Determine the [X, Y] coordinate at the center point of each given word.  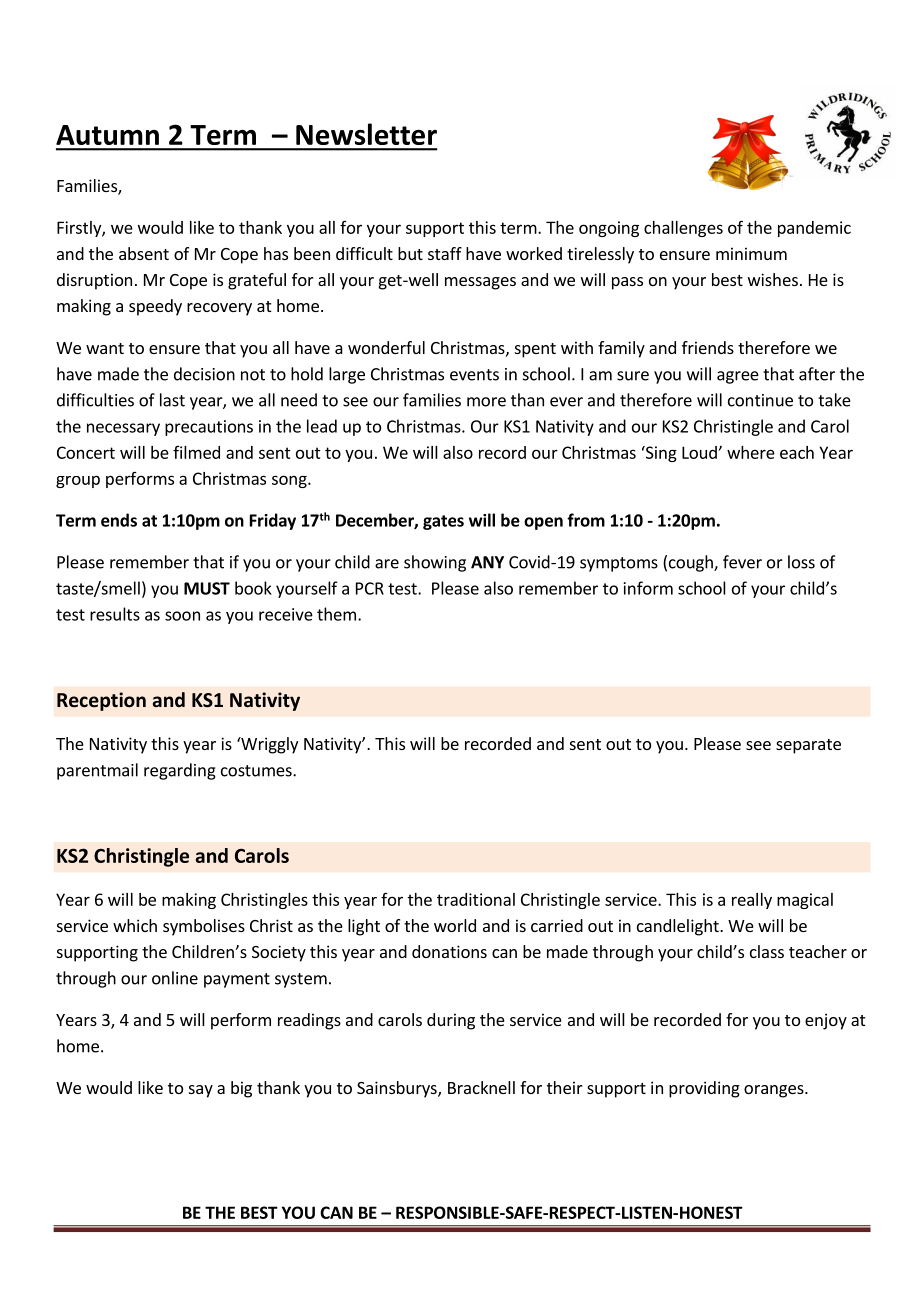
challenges [683, 229]
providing [704, 1089]
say [201, 1091]
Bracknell [481, 1087]
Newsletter [366, 134]
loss [801, 562]
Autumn [107, 135]
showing [435, 563]
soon [182, 616]
